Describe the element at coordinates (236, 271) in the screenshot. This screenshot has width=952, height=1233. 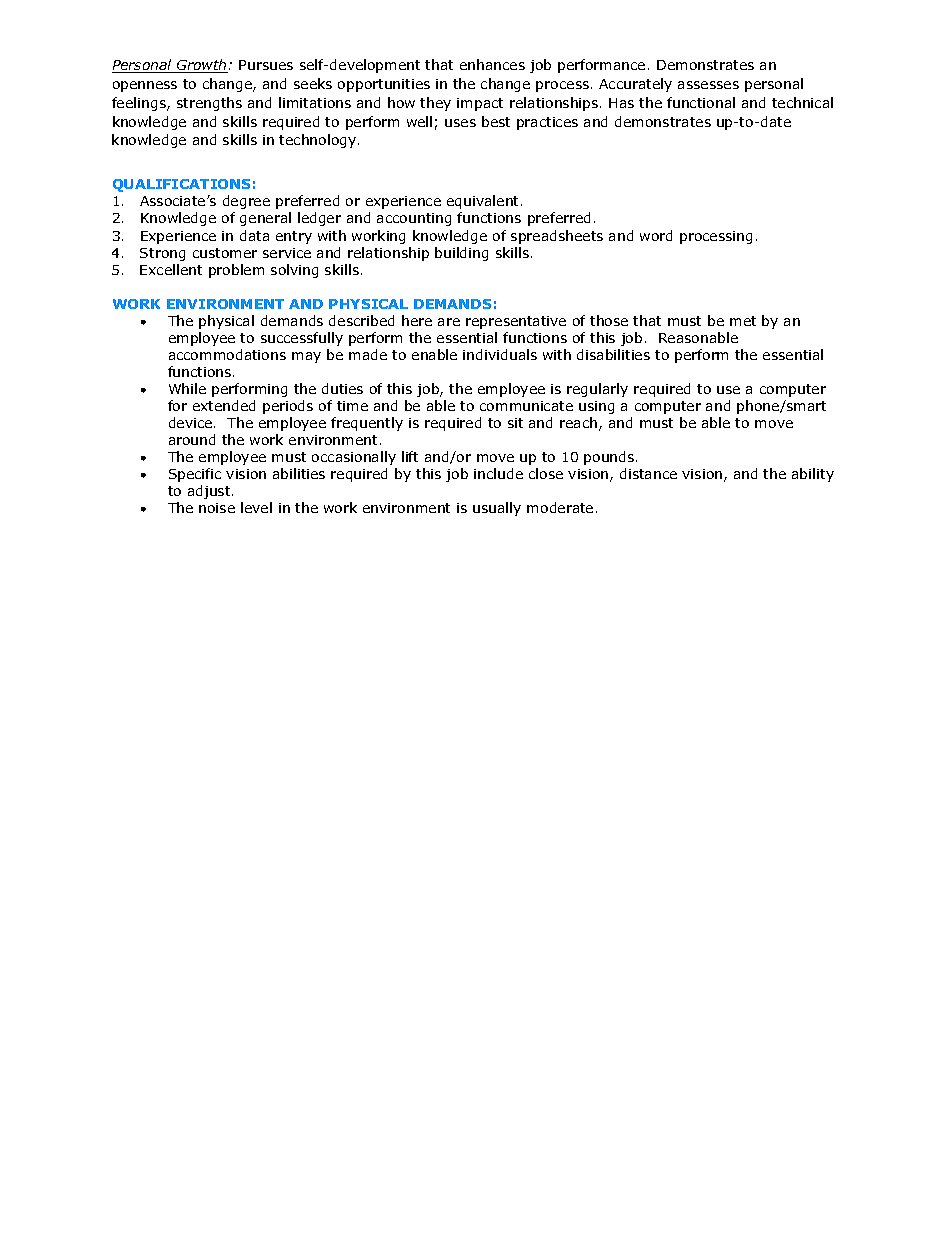
I see `problem` at that location.
